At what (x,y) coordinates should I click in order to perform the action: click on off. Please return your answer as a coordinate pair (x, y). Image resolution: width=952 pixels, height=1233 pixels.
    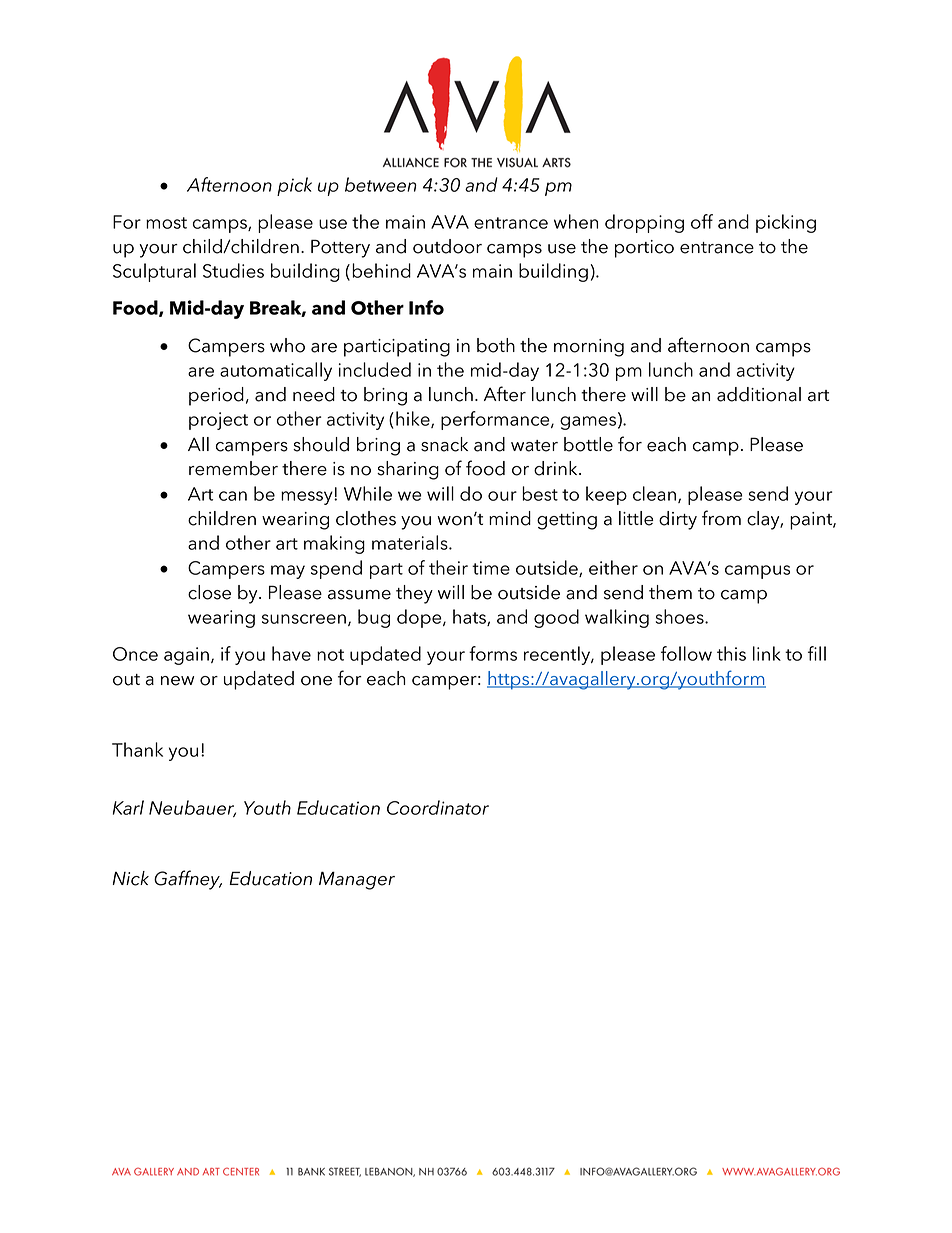
    Looking at the image, I should click on (702, 221).
